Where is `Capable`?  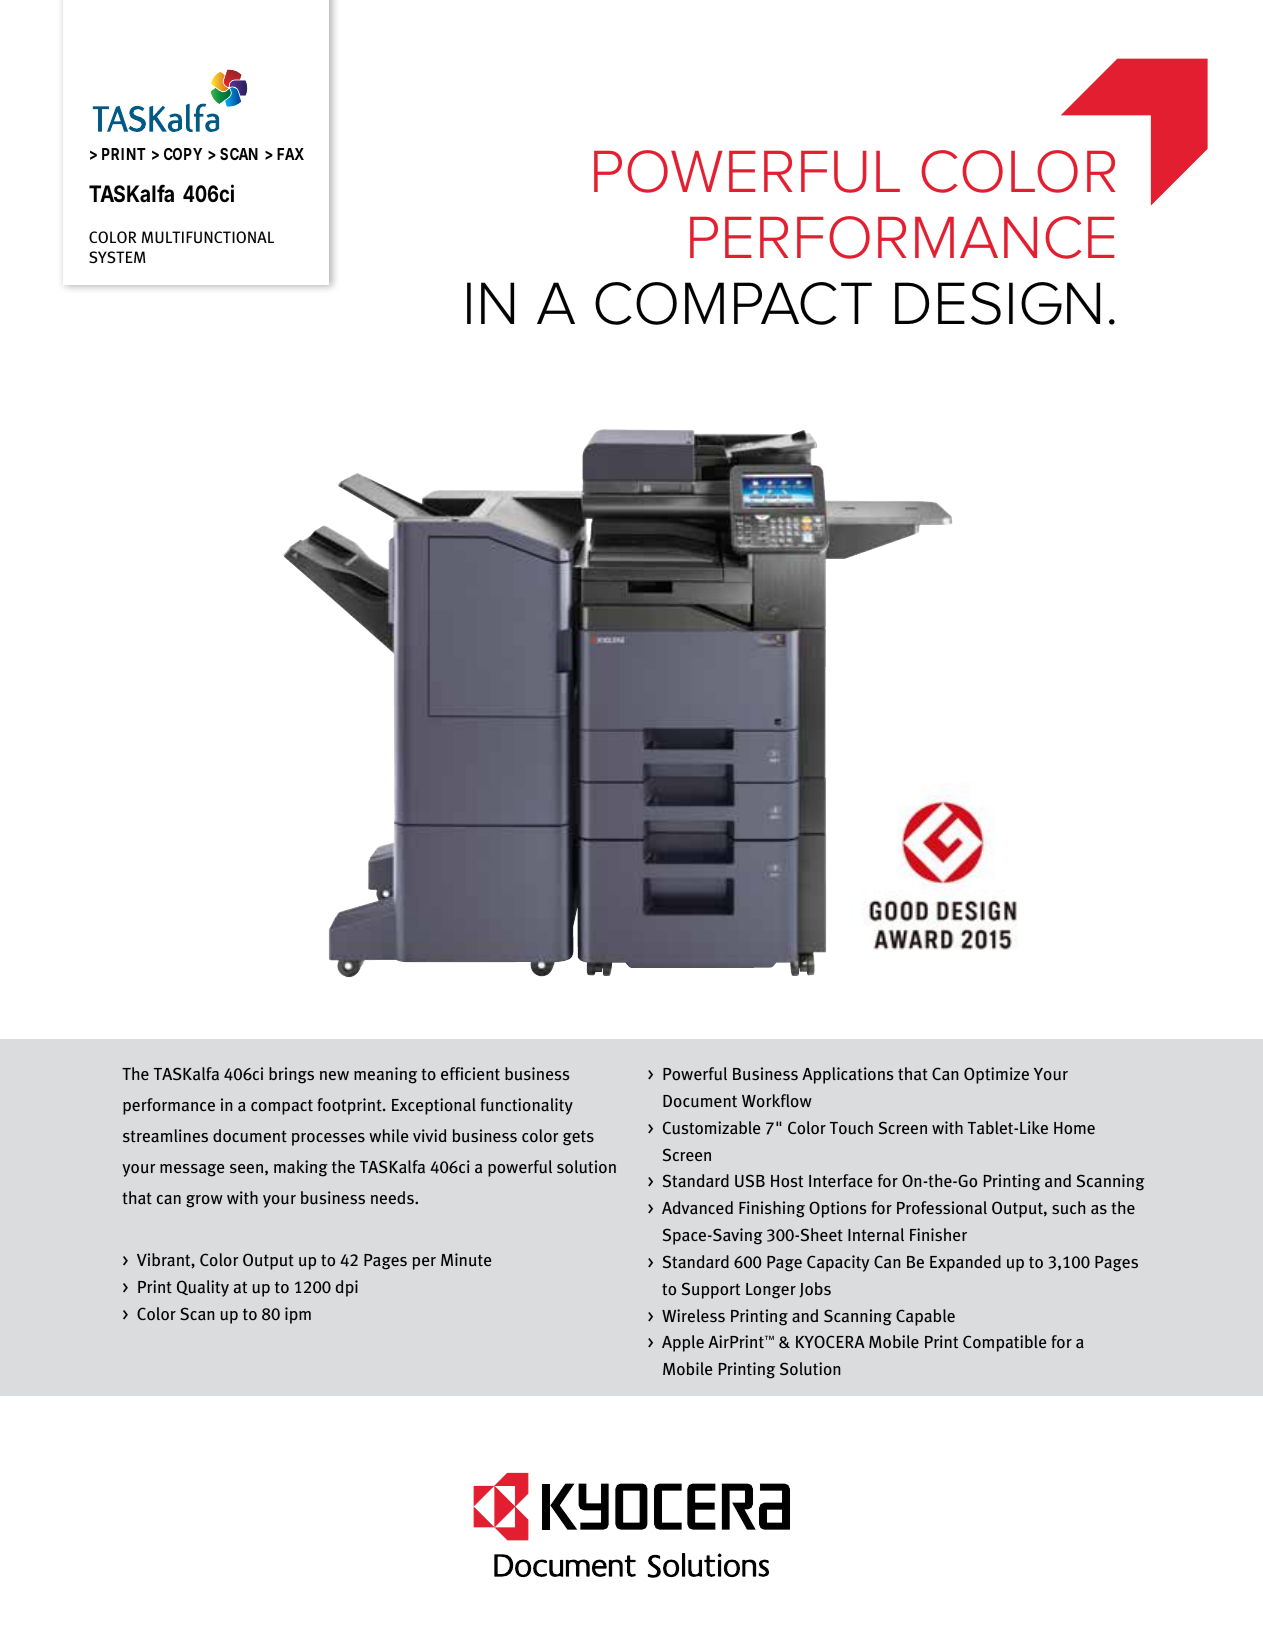
Capable is located at coordinates (925, 1317).
